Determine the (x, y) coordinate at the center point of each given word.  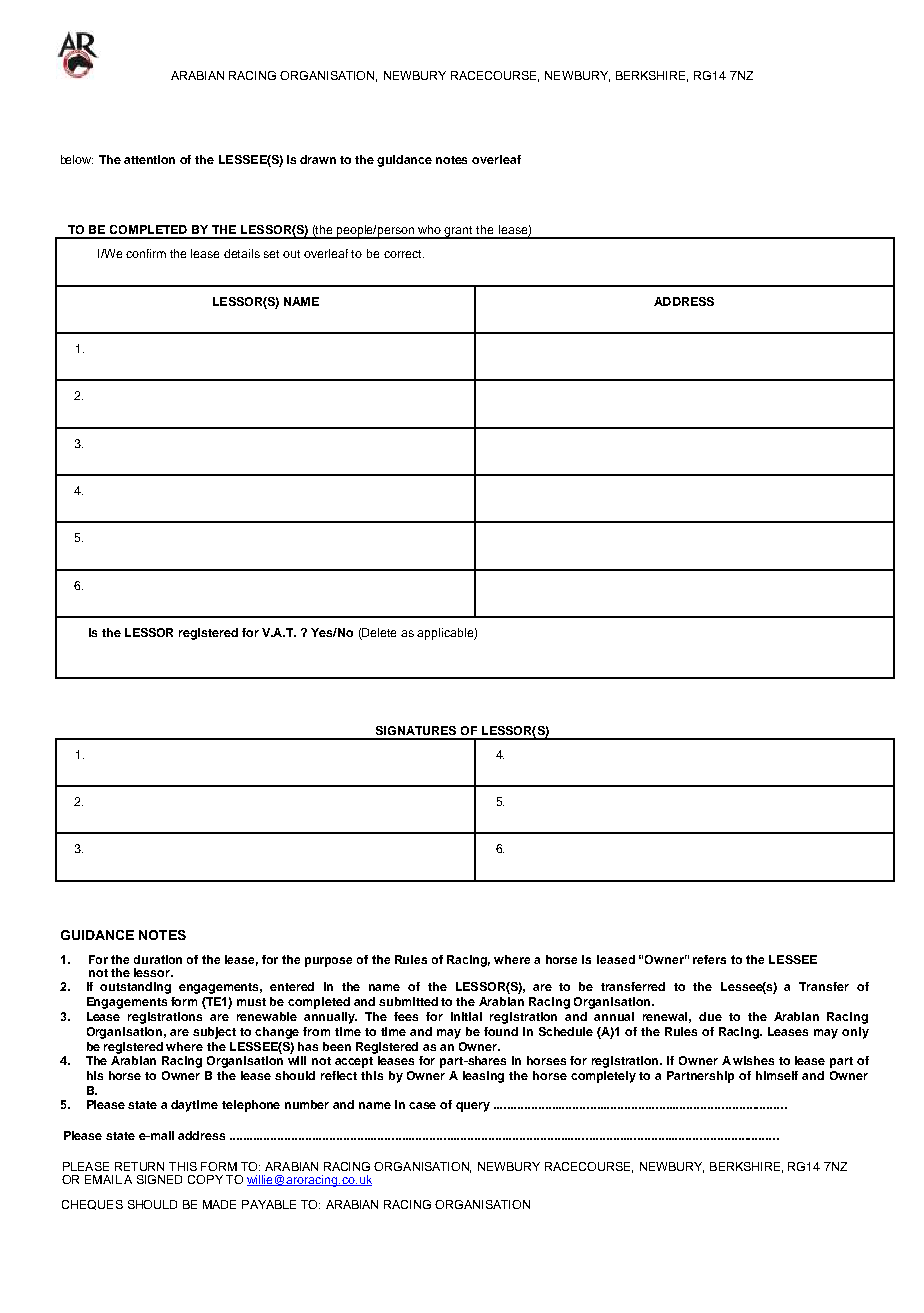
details (242, 253)
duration (158, 959)
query (473, 1107)
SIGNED (159, 1179)
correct (404, 254)
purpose (328, 962)
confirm (146, 253)
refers (709, 959)
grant (459, 232)
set (271, 254)
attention (149, 159)
